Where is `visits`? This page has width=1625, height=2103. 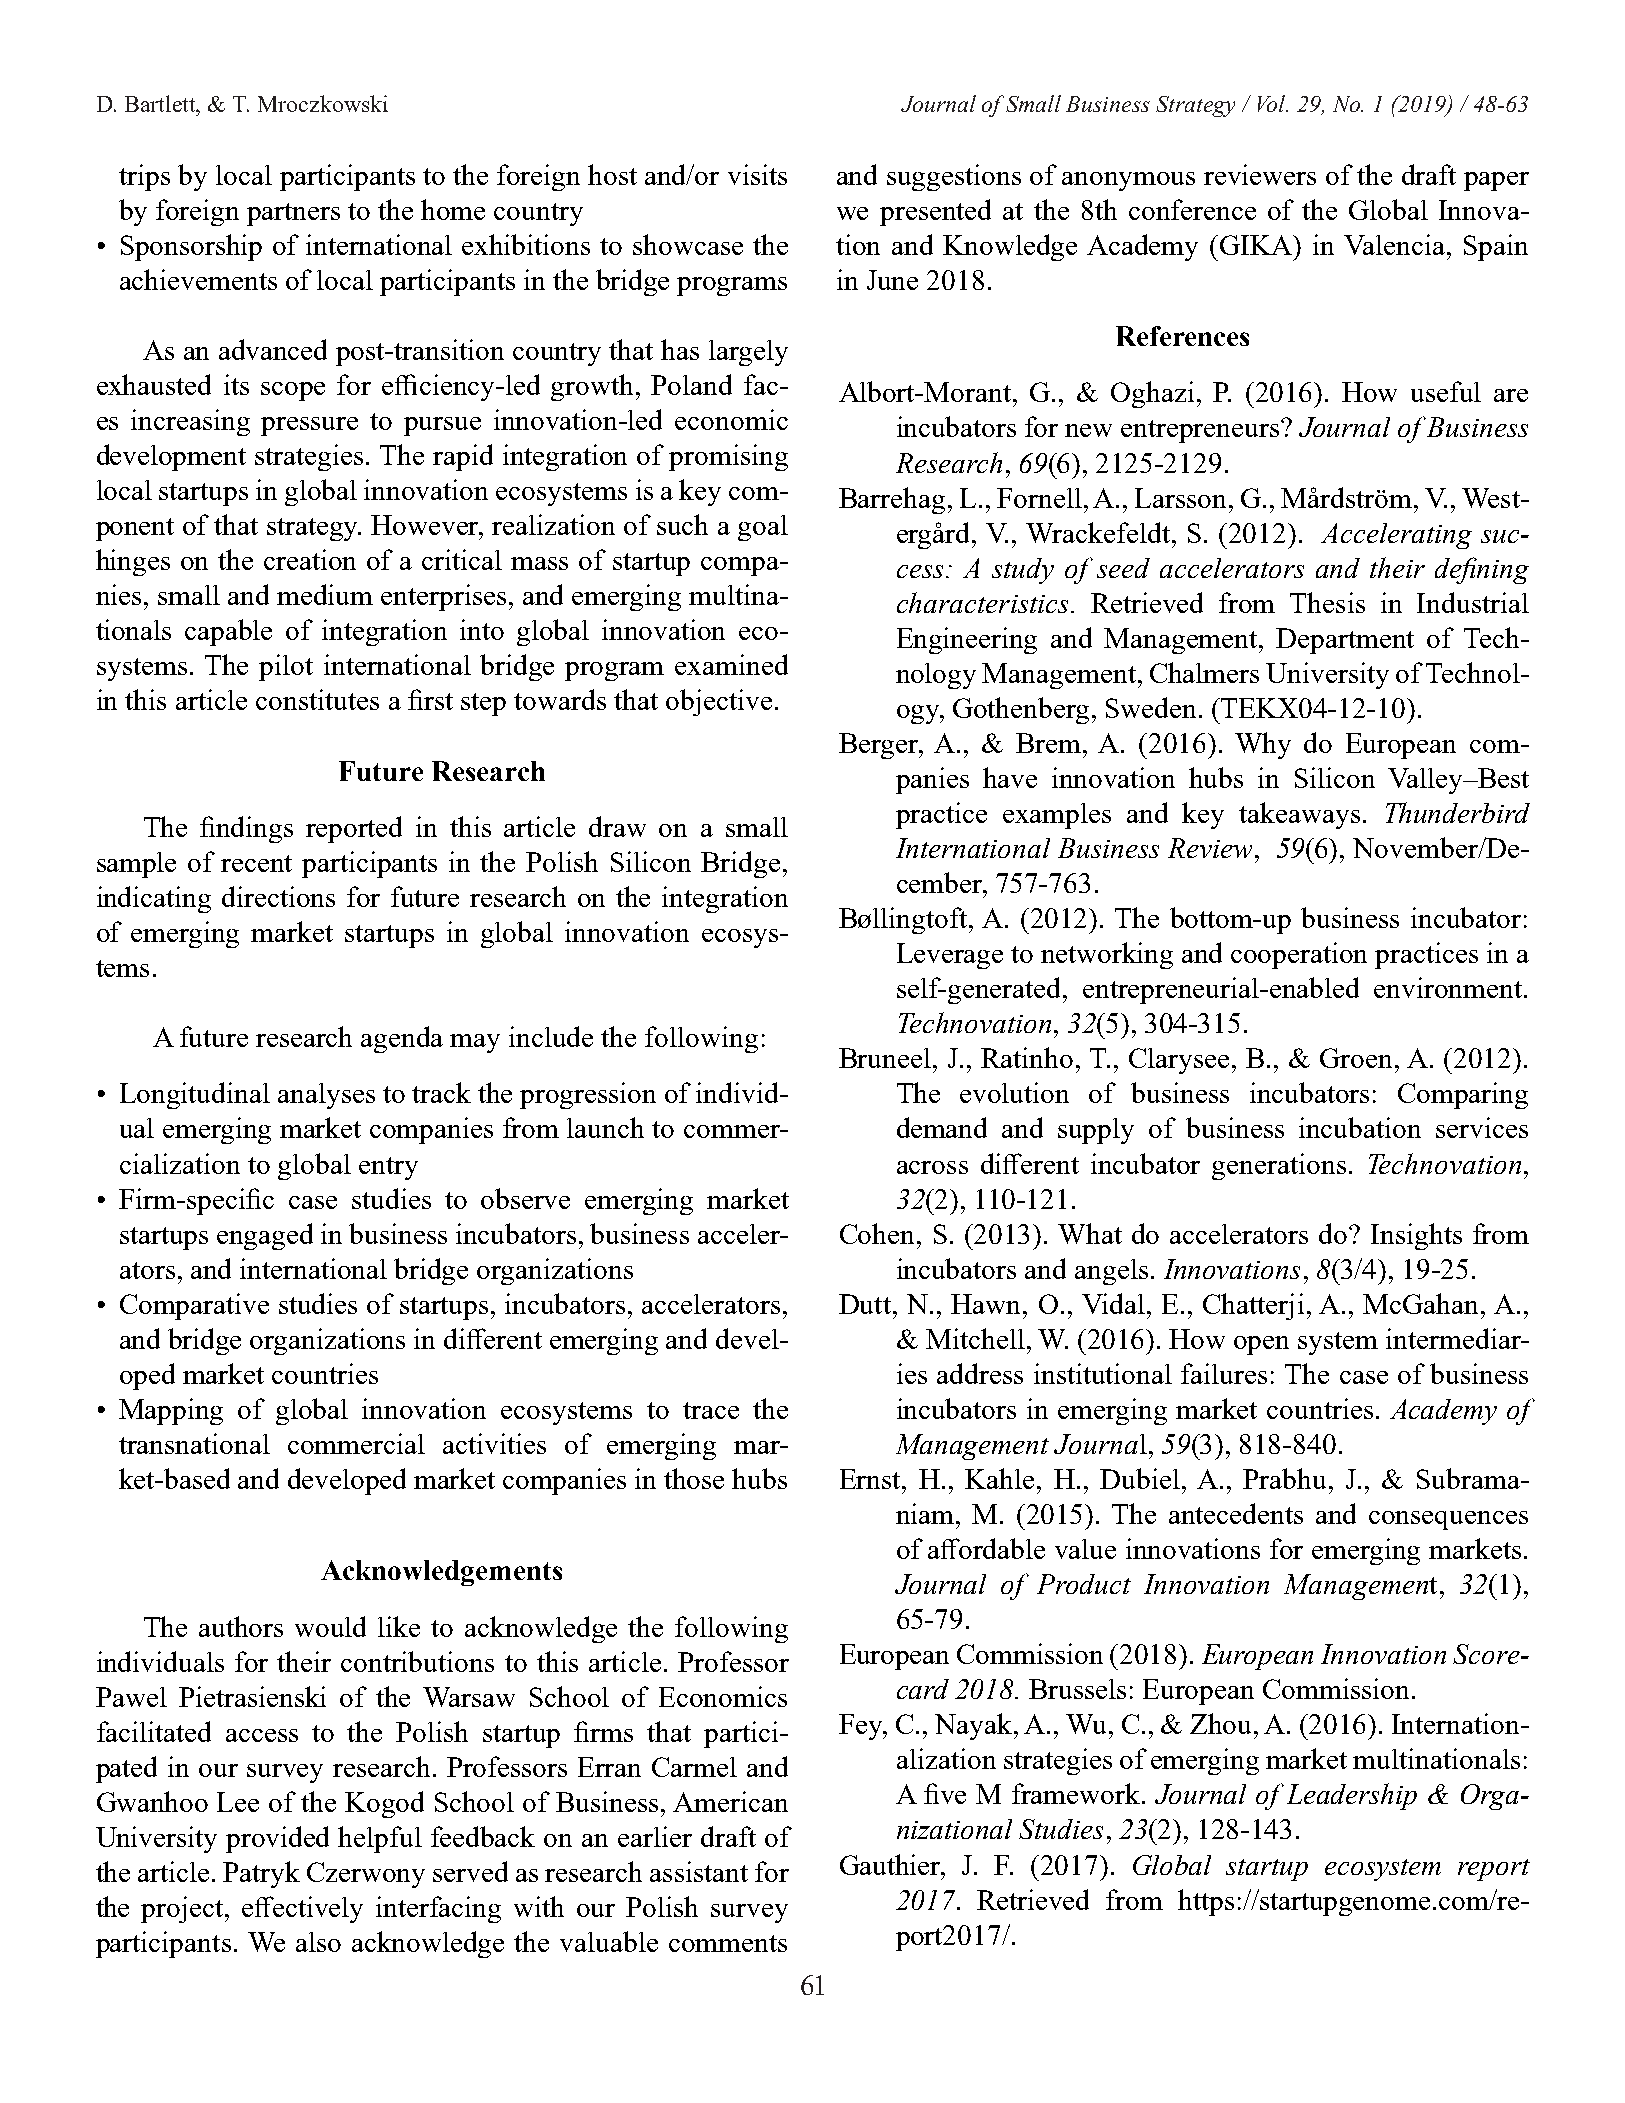
visits is located at coordinates (757, 174).
